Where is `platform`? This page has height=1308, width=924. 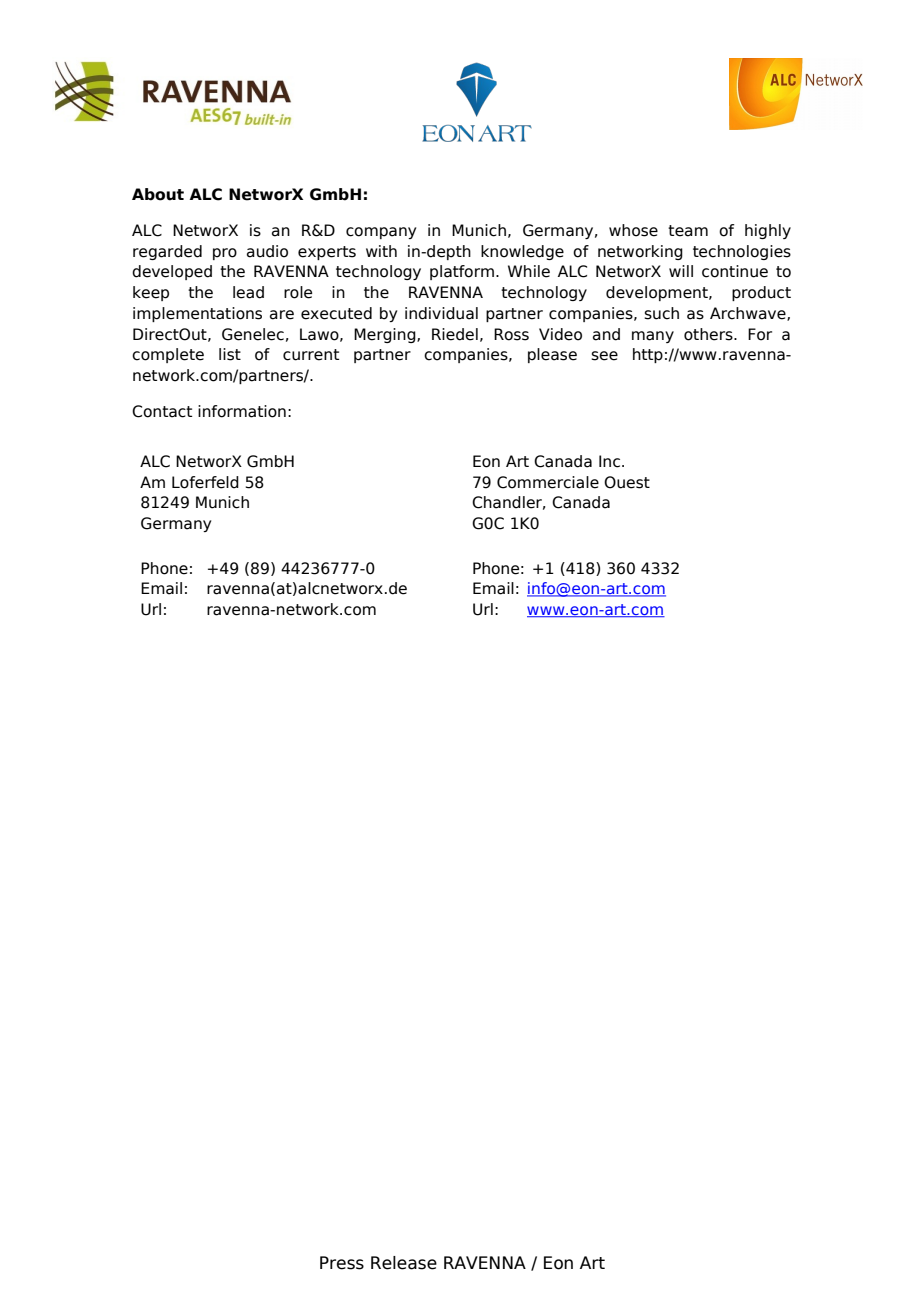
platform is located at coordinates (462, 272).
